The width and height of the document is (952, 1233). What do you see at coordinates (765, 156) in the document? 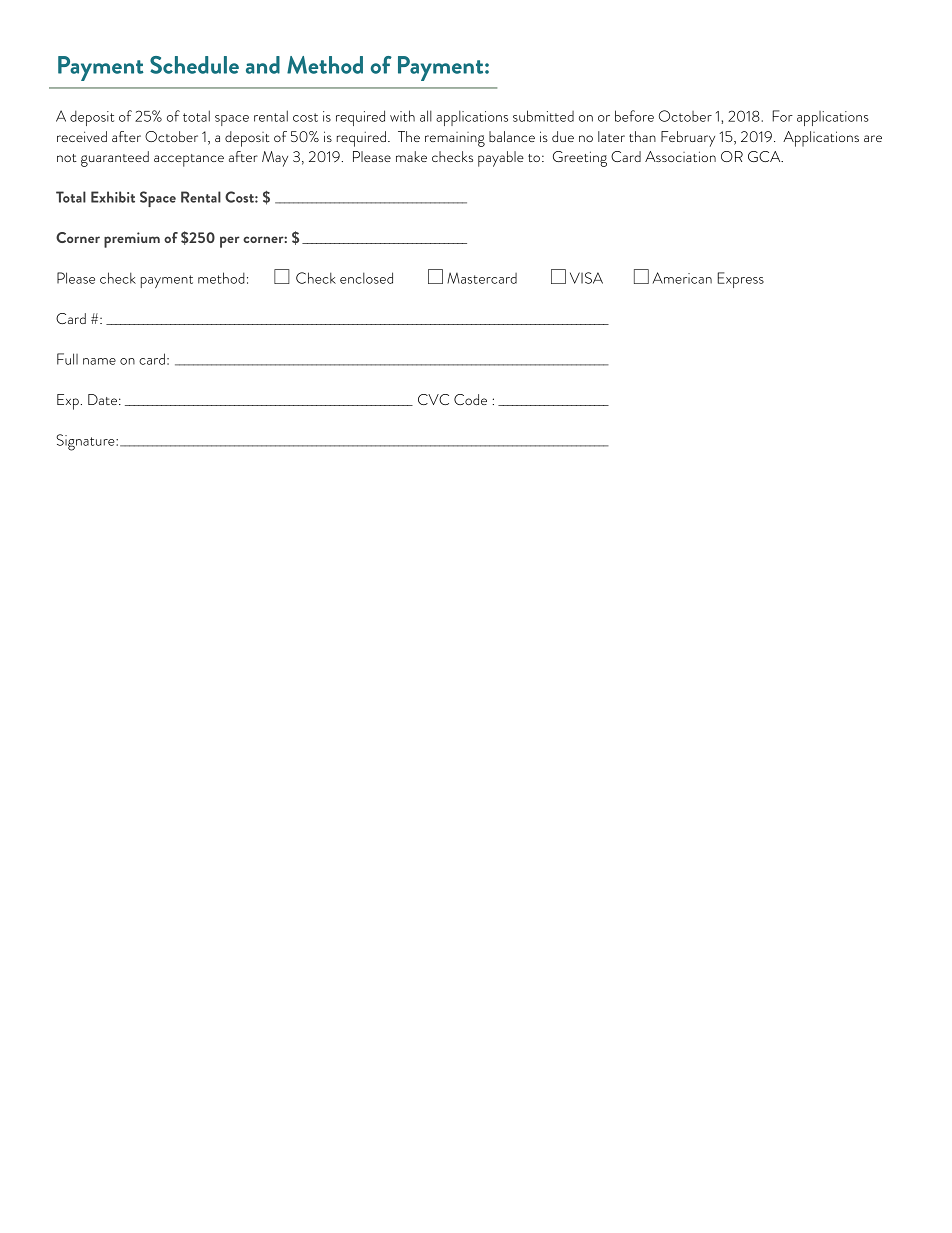
I see `GCA` at bounding box center [765, 156].
